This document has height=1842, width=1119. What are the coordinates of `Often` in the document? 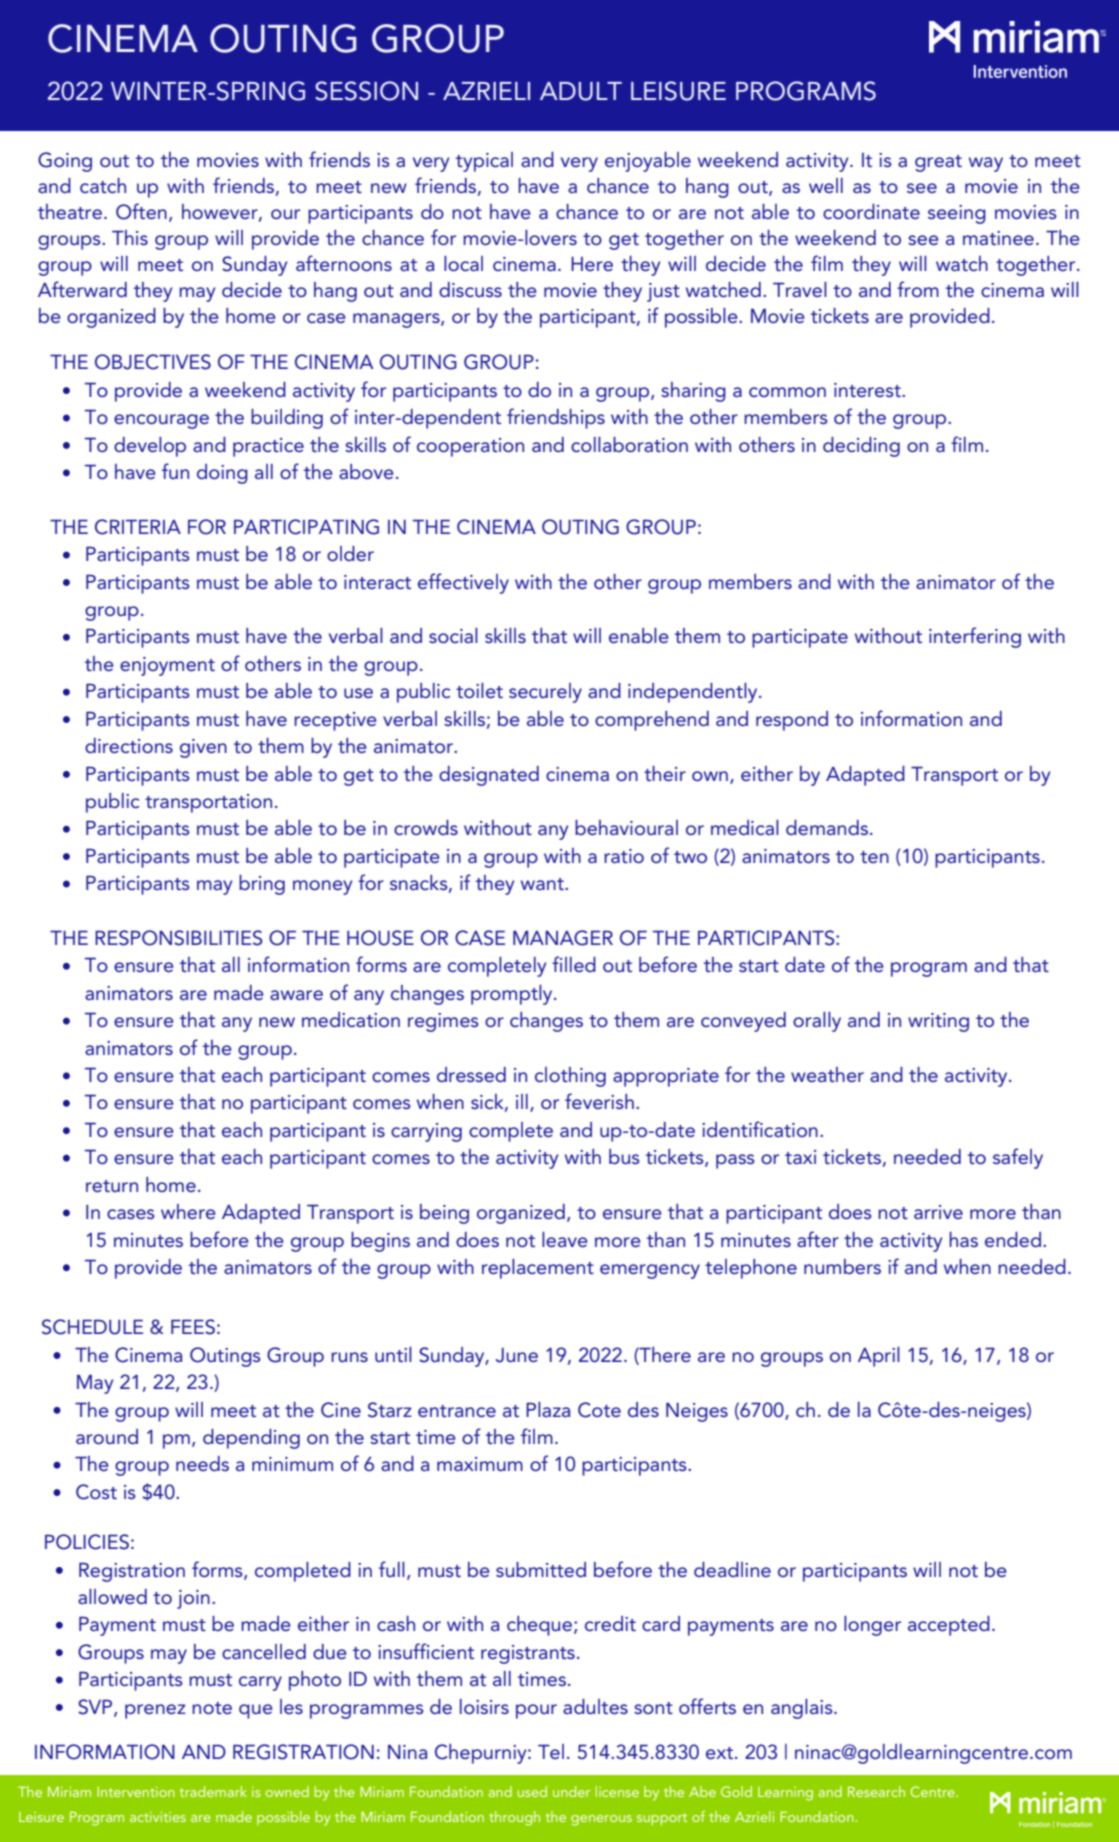 It's located at (141, 211).
